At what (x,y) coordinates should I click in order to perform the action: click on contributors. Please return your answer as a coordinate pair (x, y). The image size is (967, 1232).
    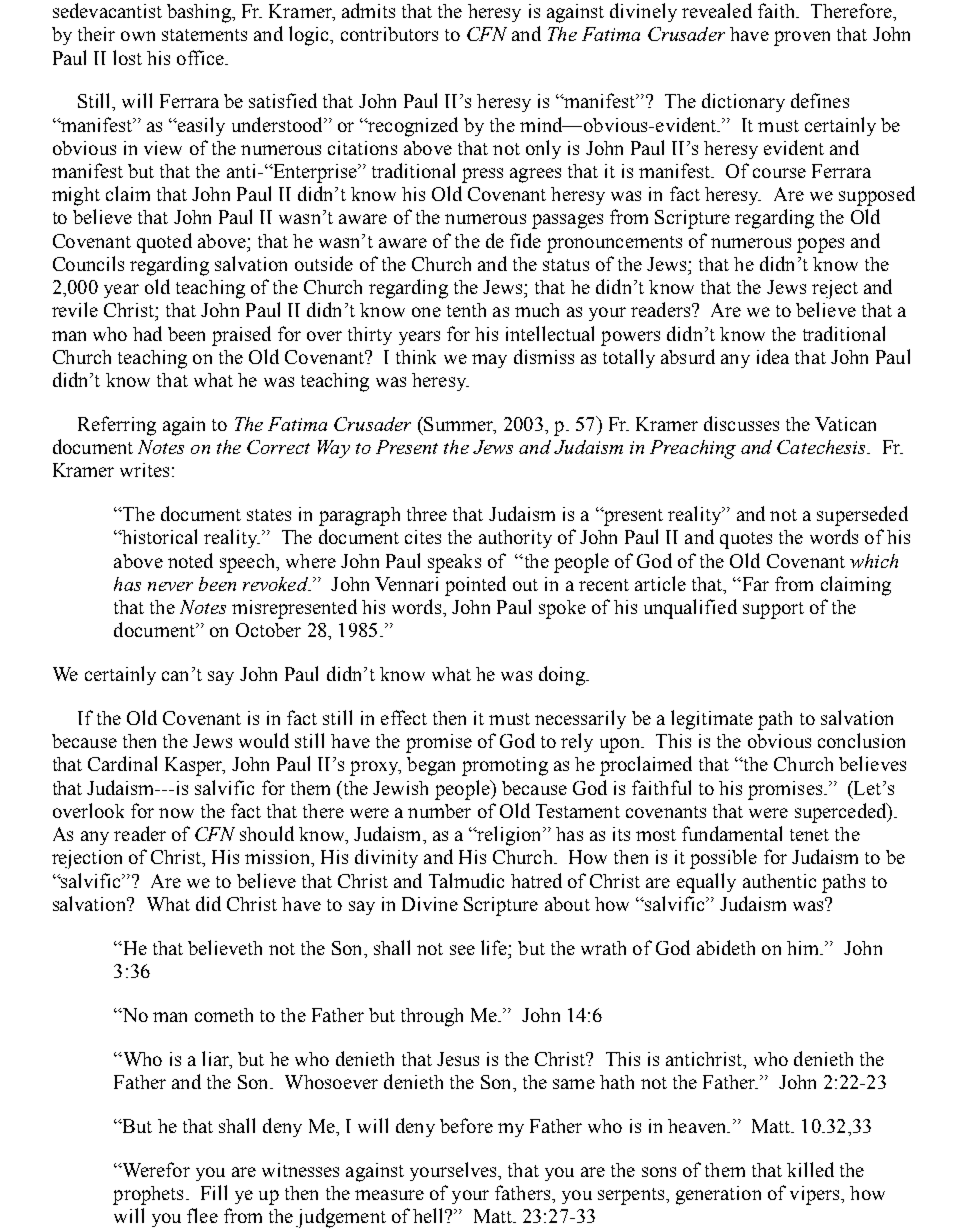
    Looking at the image, I should click on (389, 34).
